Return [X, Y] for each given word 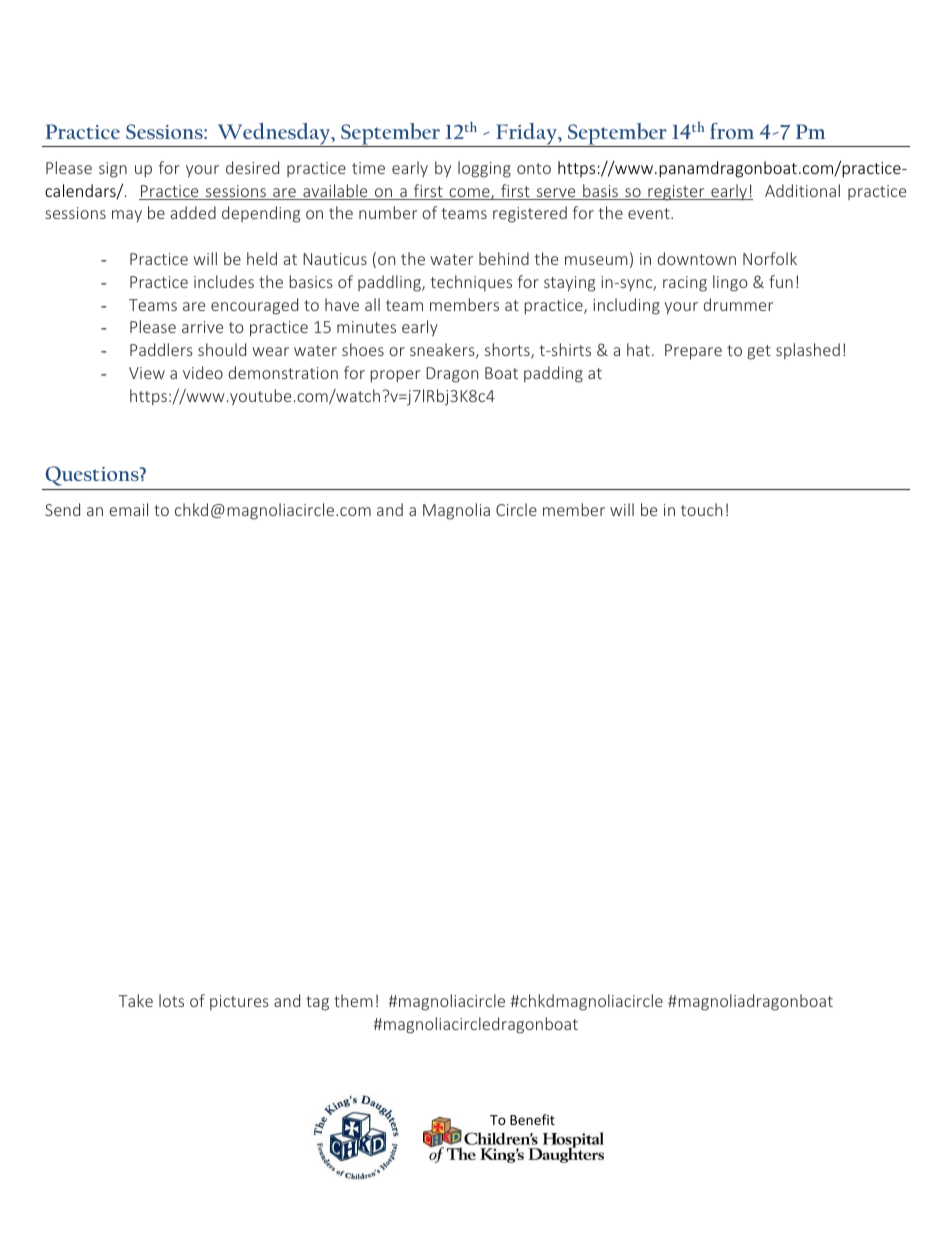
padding [553, 374]
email [128, 509]
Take [135, 1000]
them [353, 1000]
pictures [239, 1002]
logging [484, 169]
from [732, 131]
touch [701, 509]
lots [171, 1000]
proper [395, 376]
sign [113, 170]
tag [317, 1003]
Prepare [693, 352]
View [147, 373]
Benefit [532, 1119]
